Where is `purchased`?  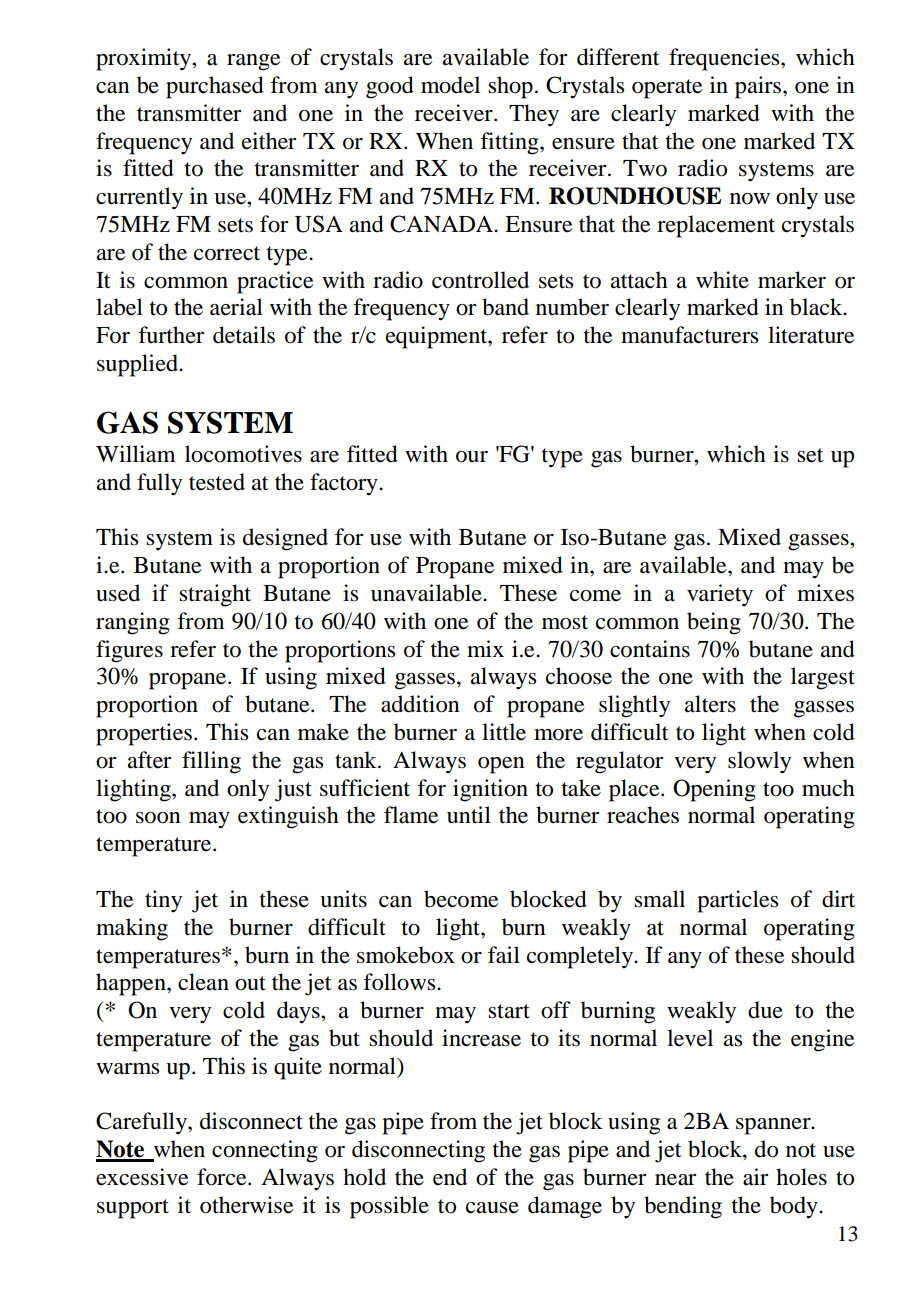
purchased is located at coordinates (215, 87).
